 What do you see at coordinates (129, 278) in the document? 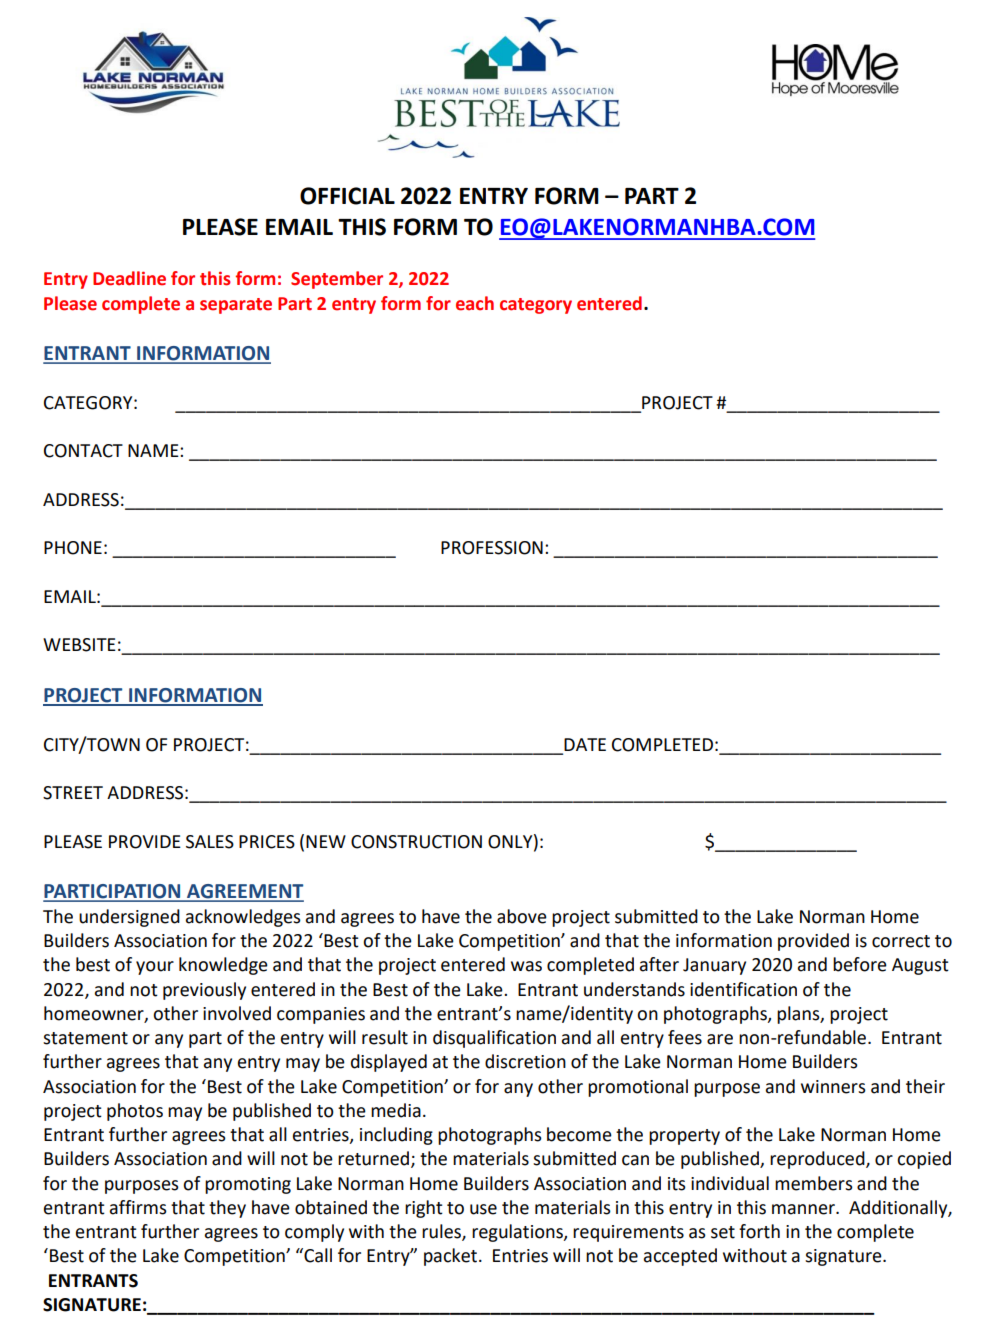
I see `Deadline` at bounding box center [129, 278].
